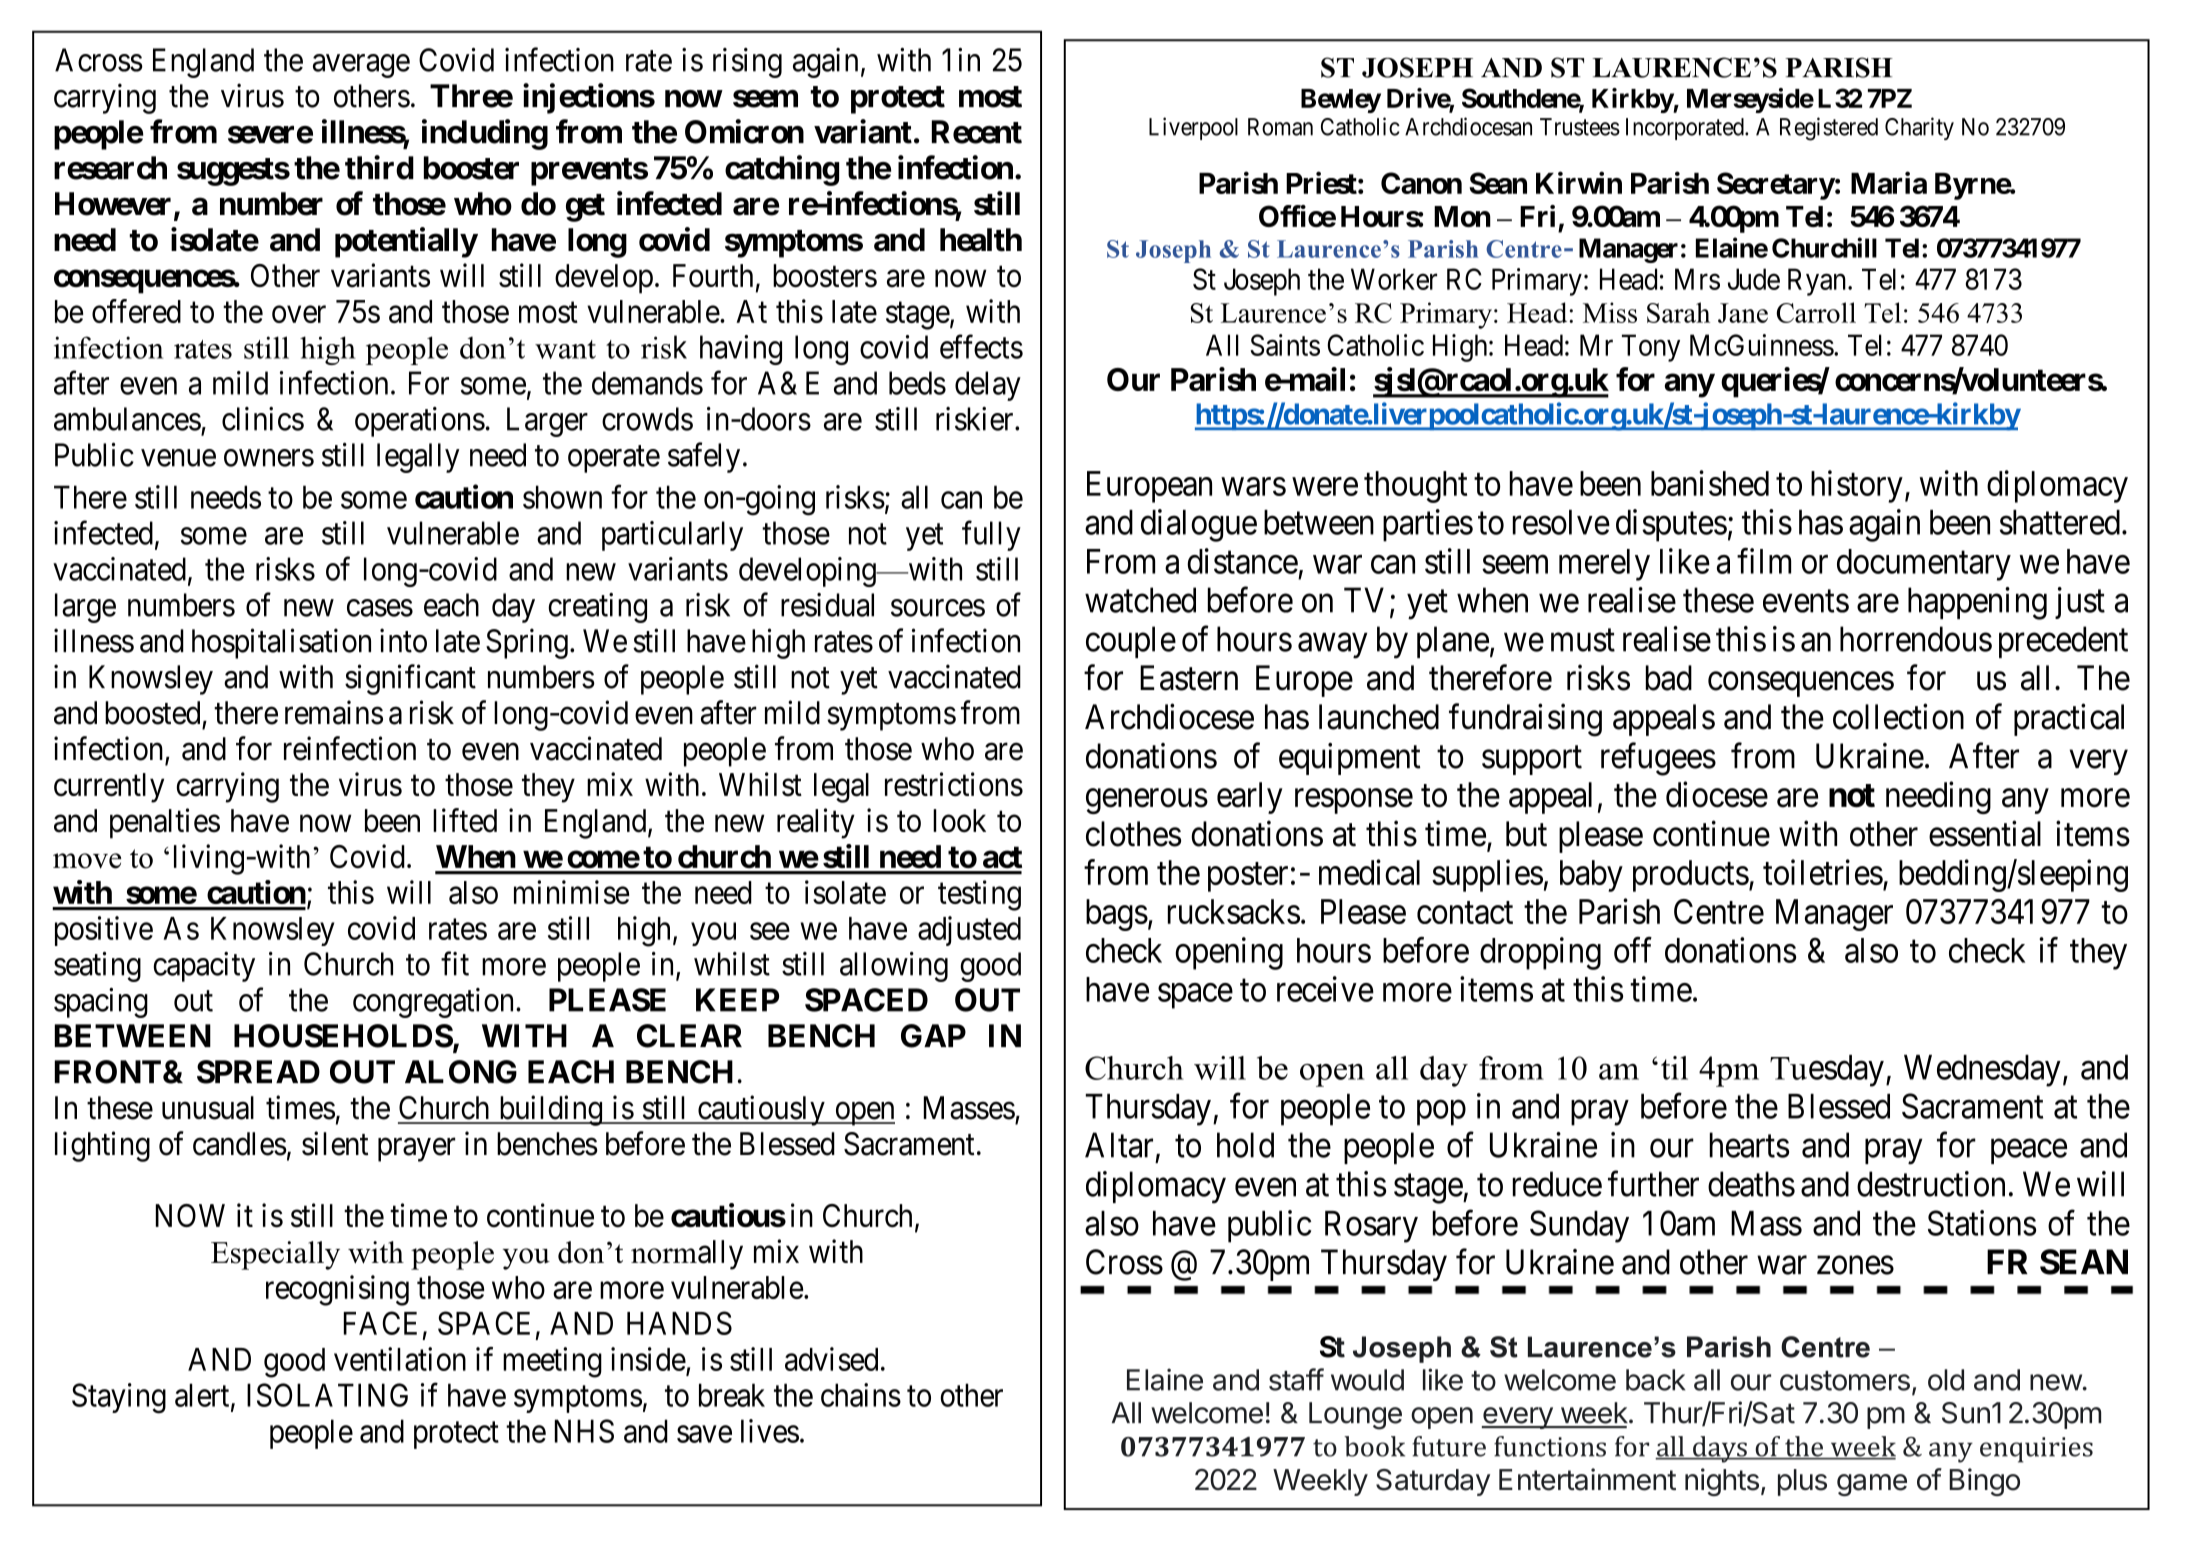 The width and height of the screenshot is (2191, 1550). Describe the element at coordinates (1119, 1145) in the screenshot. I see `Altar` at that location.
